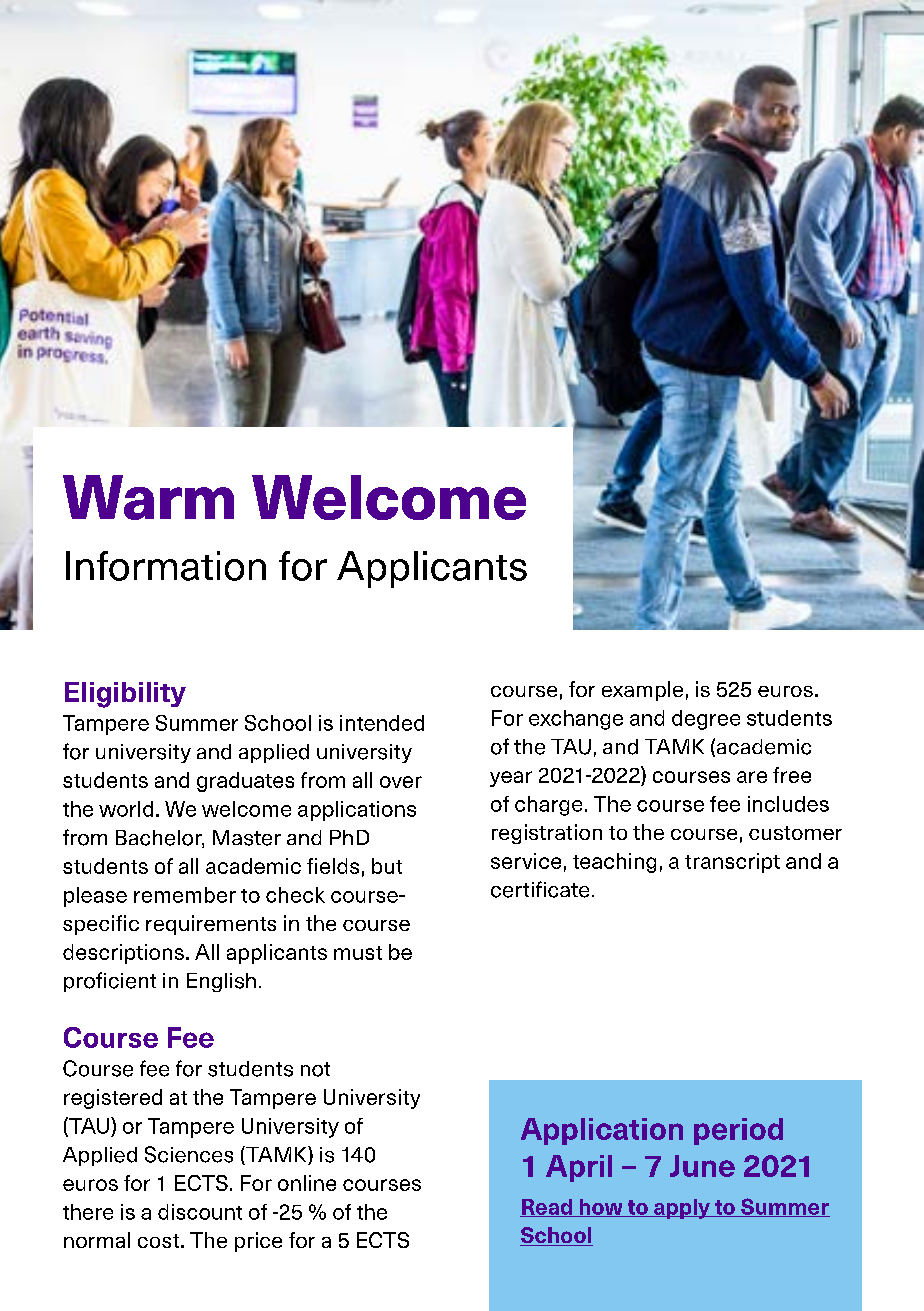 This image has height=1311, width=924. What do you see at coordinates (547, 1208) in the image?
I see `Read` at bounding box center [547, 1208].
